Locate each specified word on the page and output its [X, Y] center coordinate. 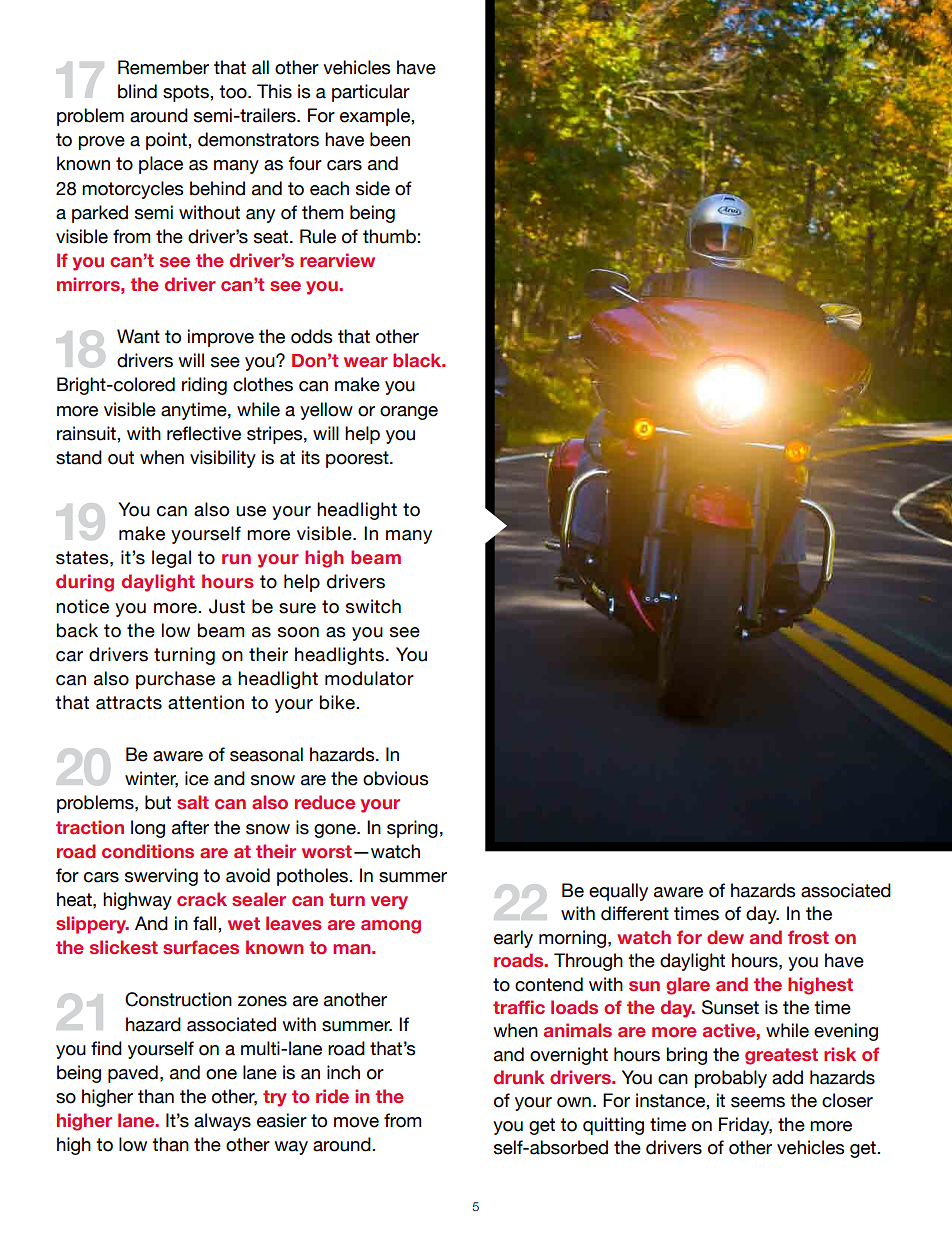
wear [366, 362]
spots [187, 93]
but [158, 802]
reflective [204, 433]
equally [618, 892]
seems [758, 1102]
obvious [395, 778]
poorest [358, 459]
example [376, 117]
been [390, 139]
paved [133, 1074]
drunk [519, 1077]
